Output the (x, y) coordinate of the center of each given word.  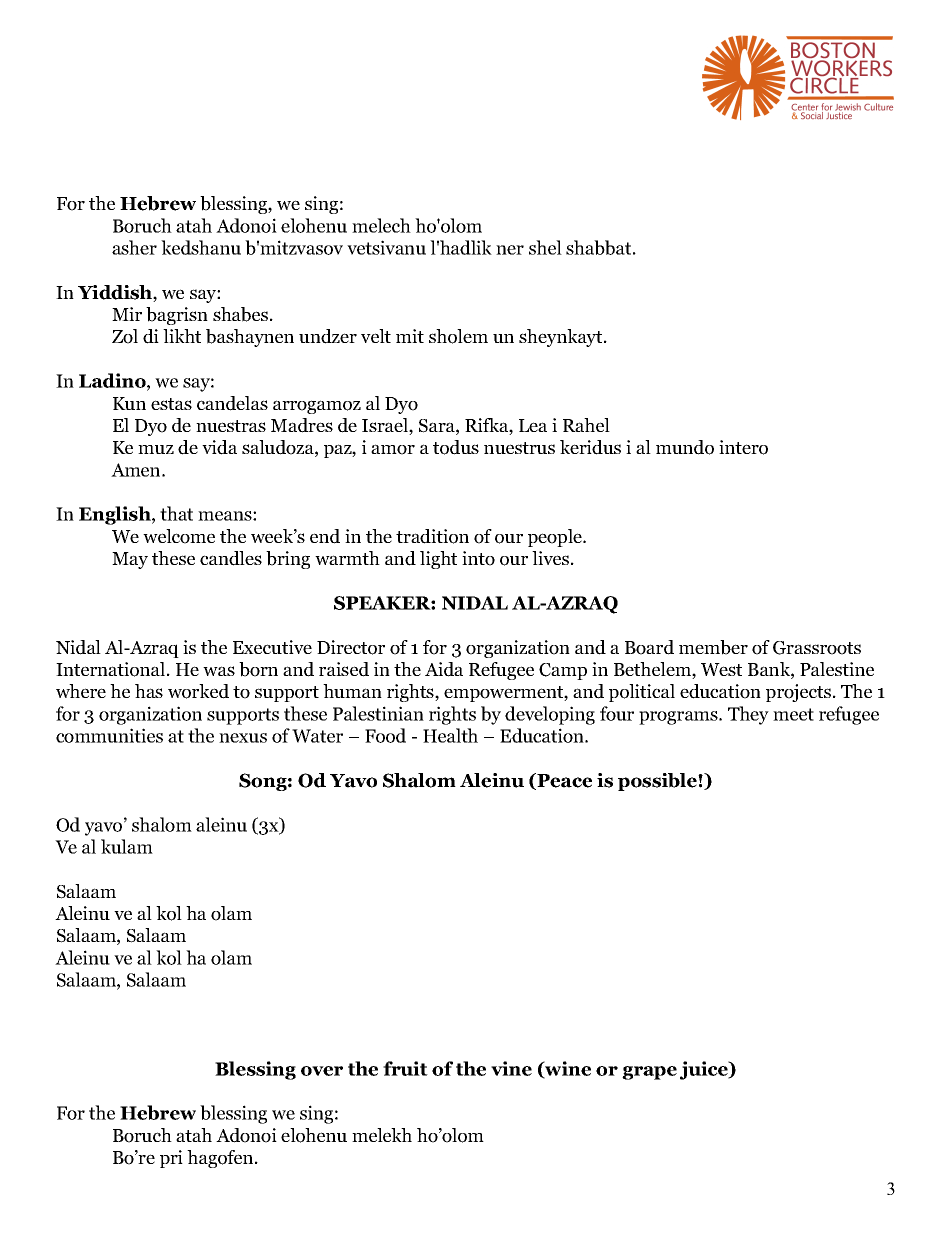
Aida (444, 669)
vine (511, 1068)
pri (171, 1159)
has (149, 691)
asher (134, 247)
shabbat (598, 247)
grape (649, 1073)
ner (510, 250)
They (748, 715)
